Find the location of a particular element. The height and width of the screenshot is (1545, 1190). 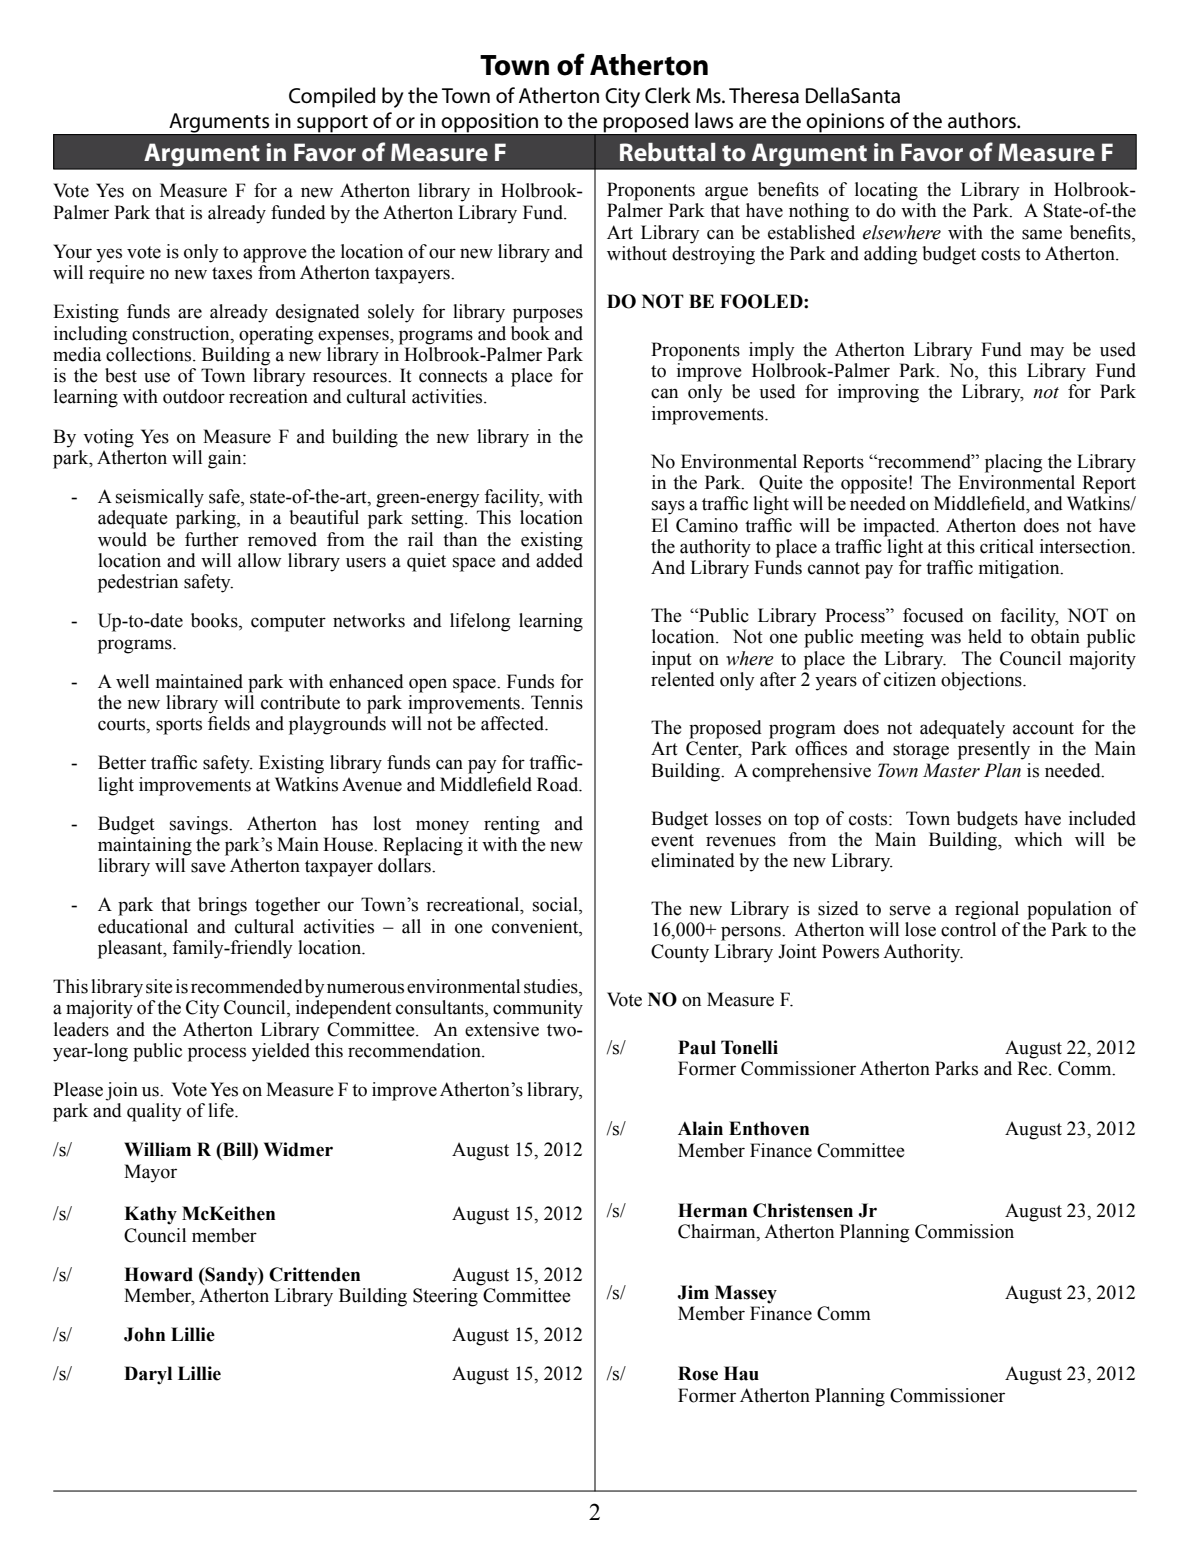

authors is located at coordinates (983, 120).
